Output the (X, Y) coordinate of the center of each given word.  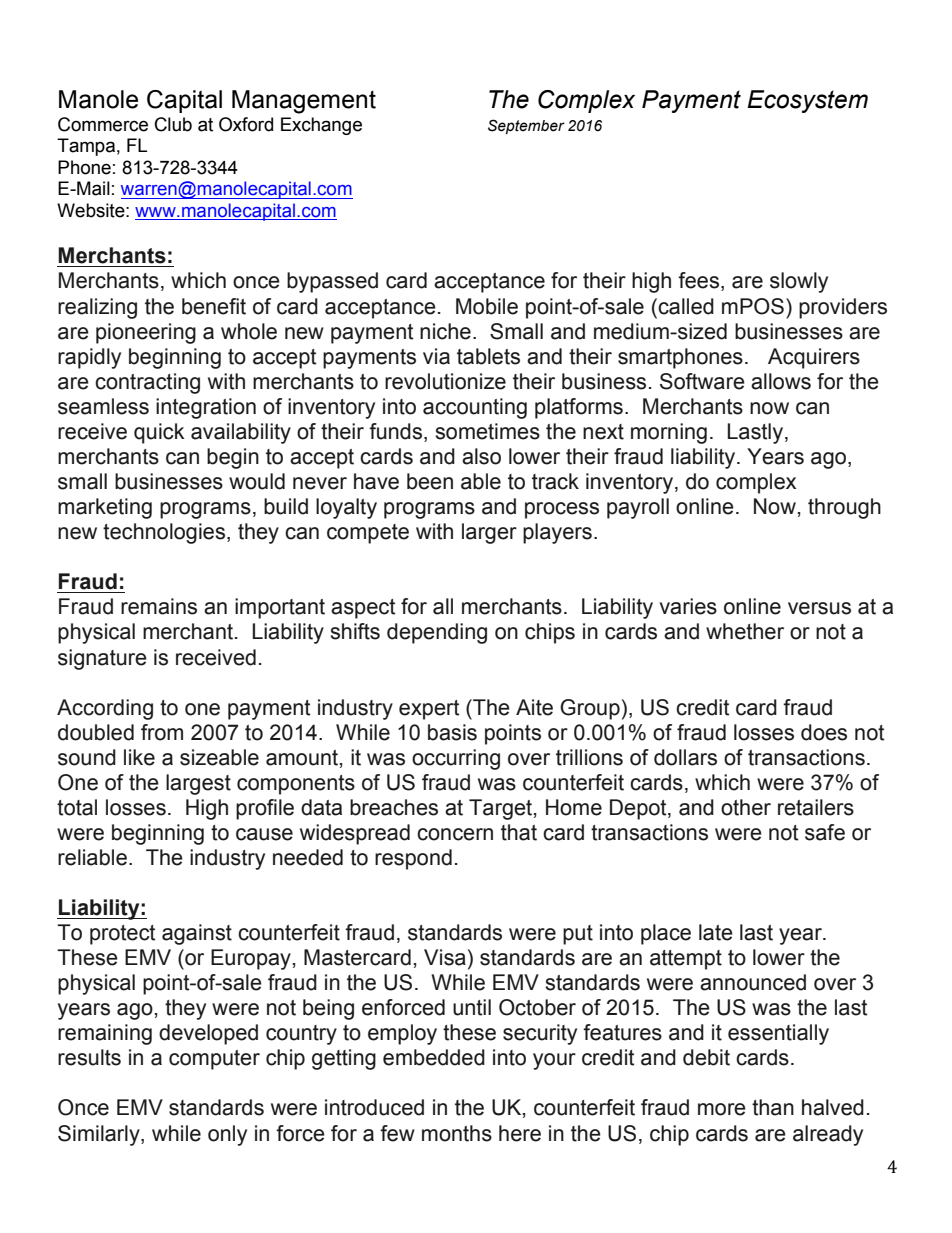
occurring (456, 759)
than (773, 1107)
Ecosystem (807, 101)
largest (198, 784)
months (457, 1133)
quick (159, 433)
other (746, 807)
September (526, 126)
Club (173, 124)
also (481, 456)
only (227, 1135)
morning (669, 433)
